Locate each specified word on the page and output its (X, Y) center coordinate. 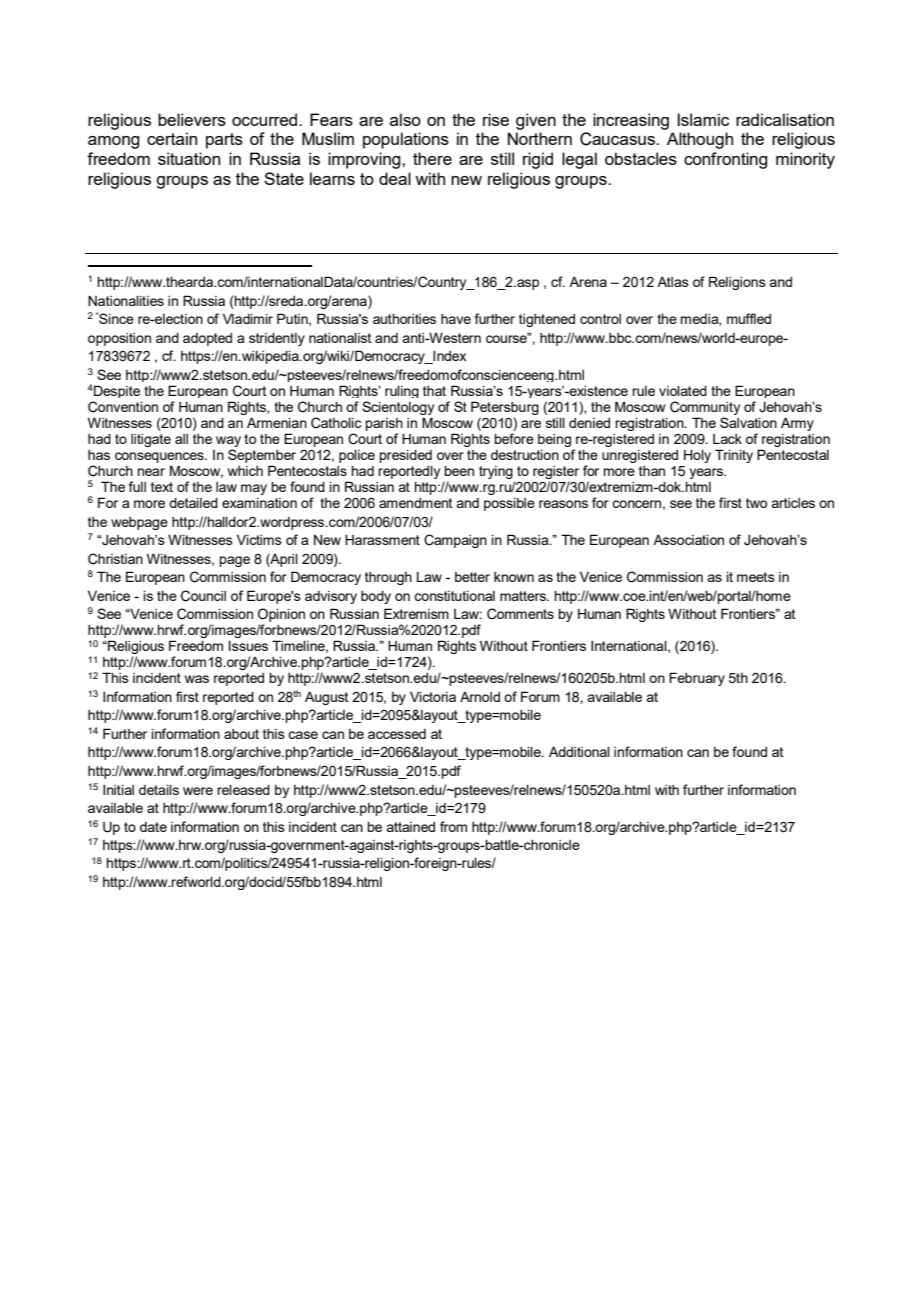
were (198, 791)
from (453, 826)
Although (700, 140)
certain (172, 138)
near (151, 472)
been (459, 471)
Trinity (734, 456)
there (432, 158)
